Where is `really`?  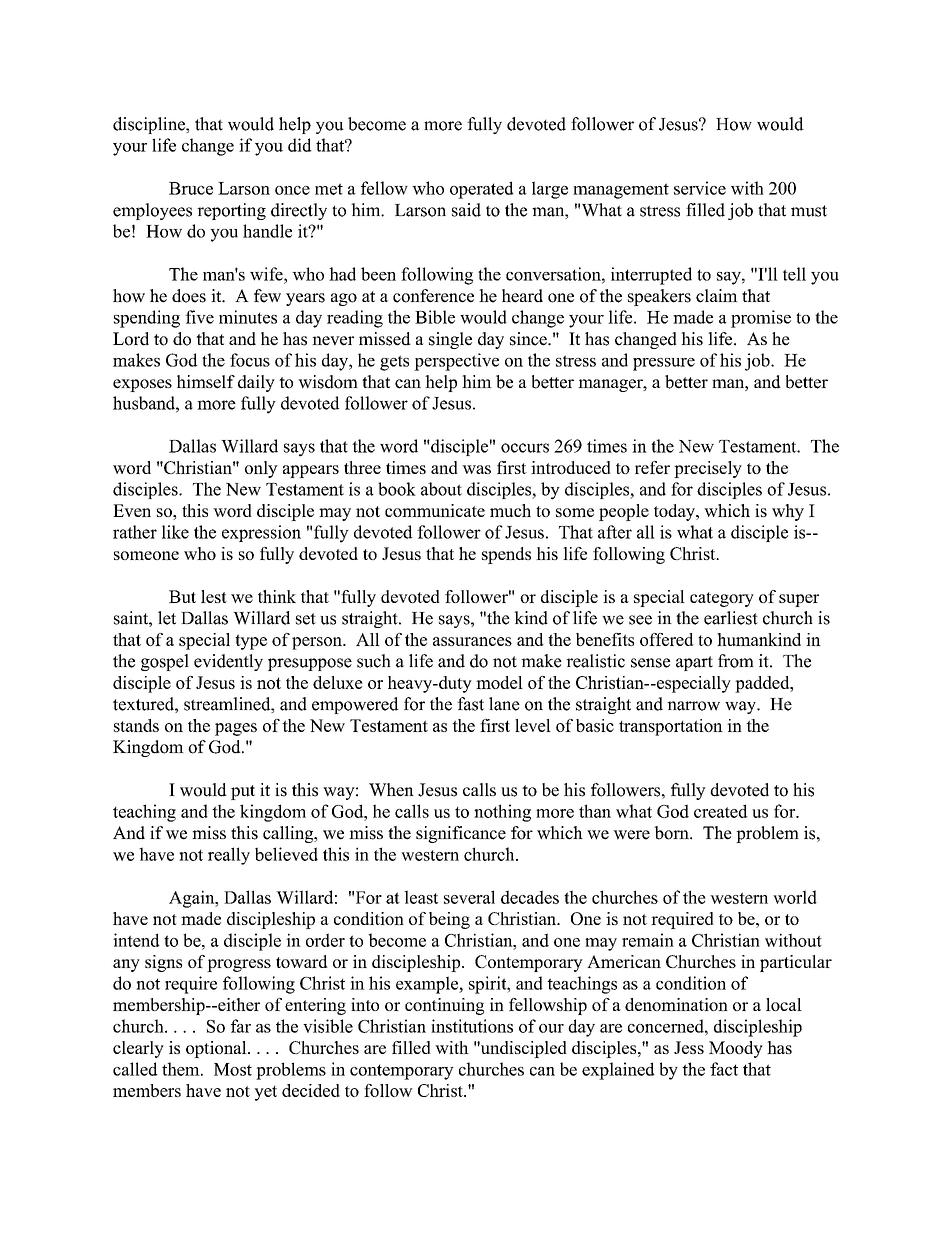 really is located at coordinates (229, 856).
